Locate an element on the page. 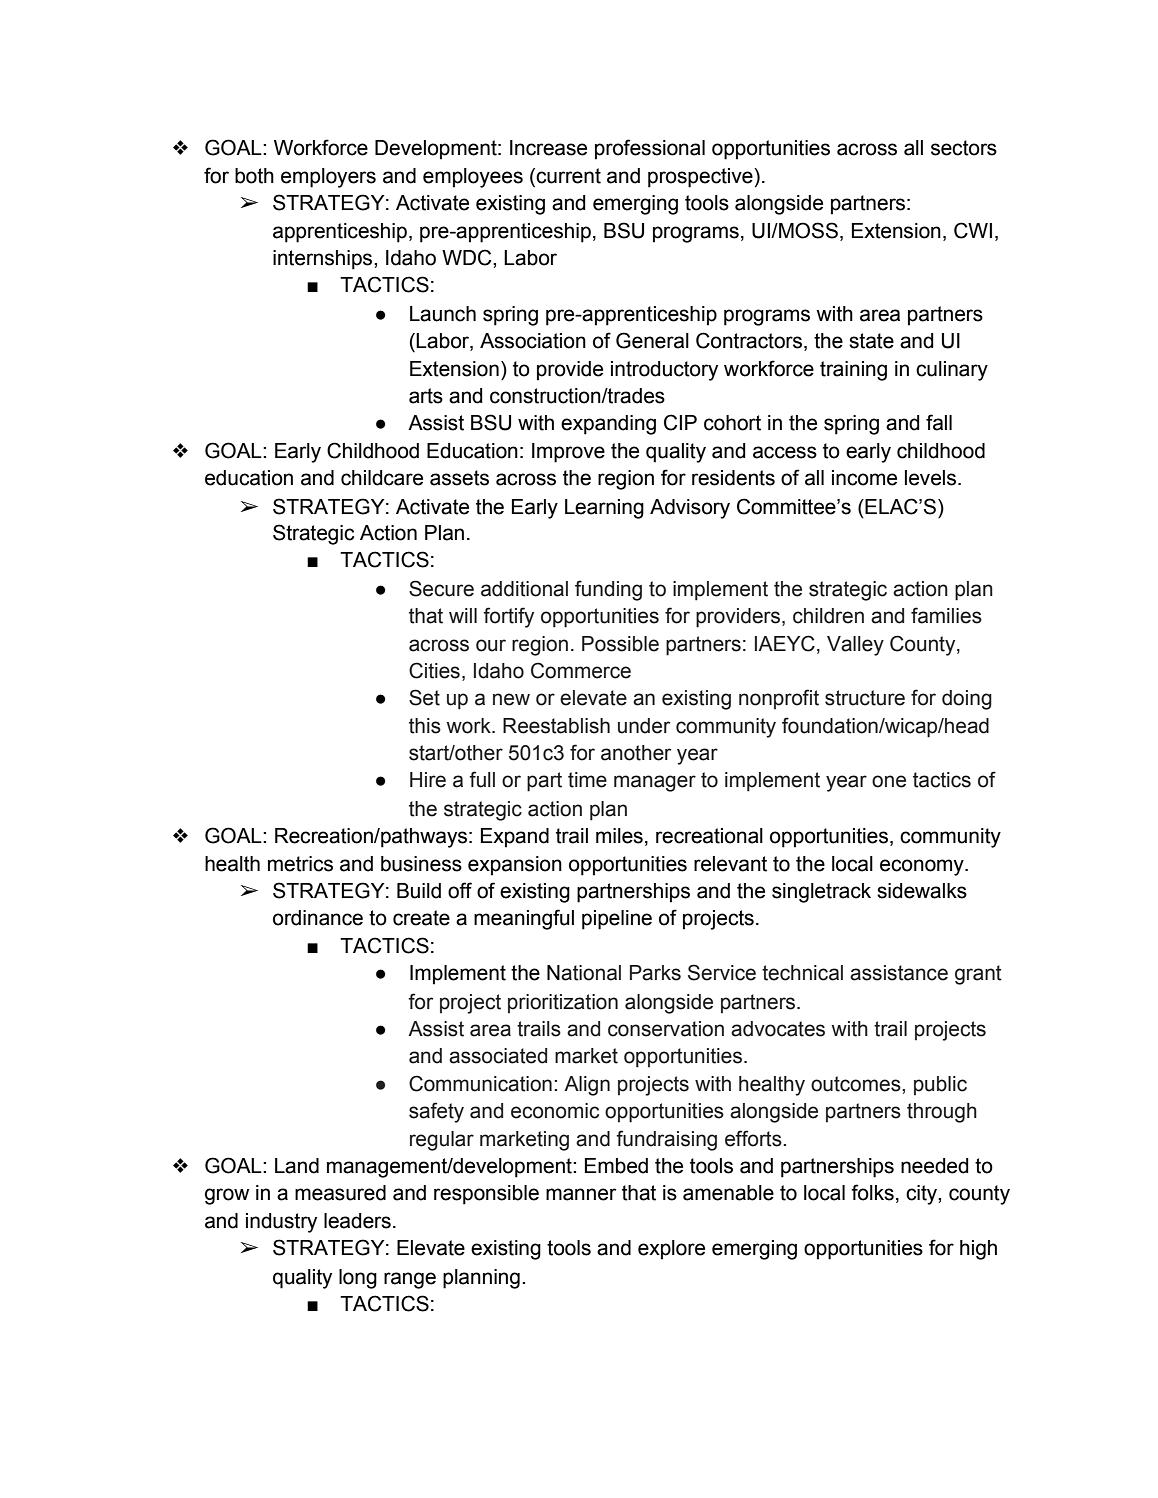  explore is located at coordinates (671, 1250).
